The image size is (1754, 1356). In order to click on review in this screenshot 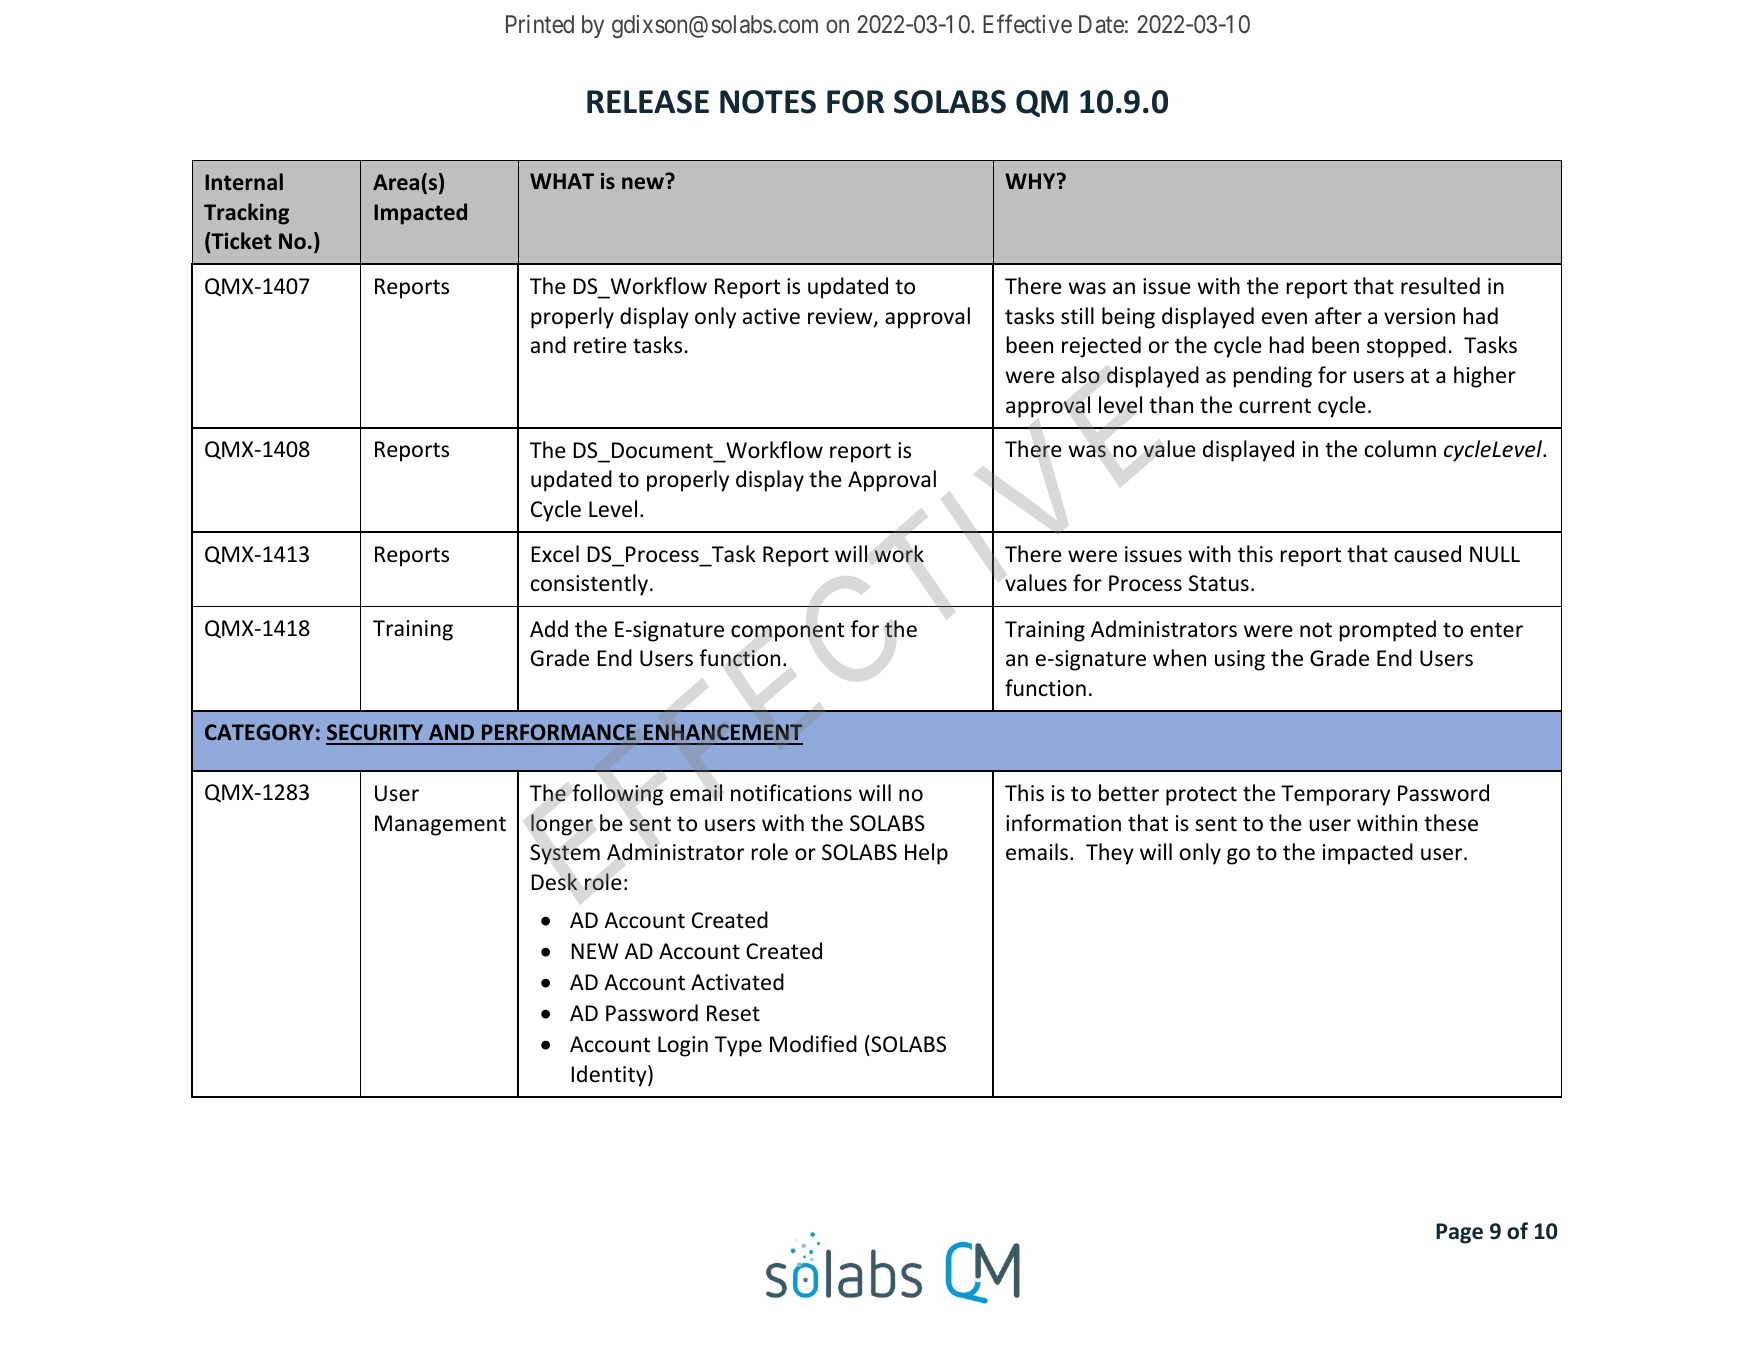, I will do `click(841, 317)`.
